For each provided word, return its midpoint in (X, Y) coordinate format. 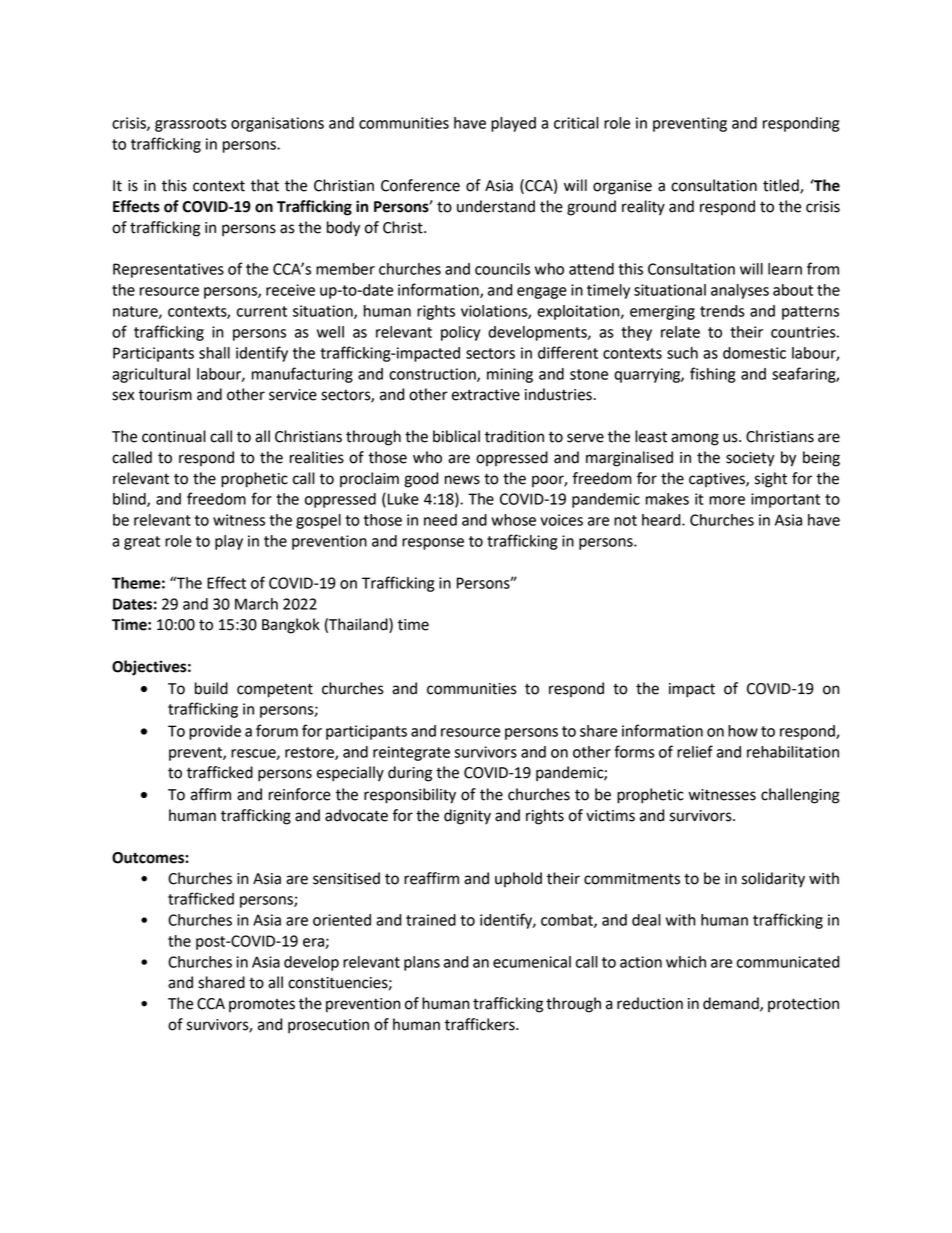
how (743, 731)
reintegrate (411, 753)
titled (782, 186)
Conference (420, 185)
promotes (262, 1005)
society (750, 459)
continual (174, 436)
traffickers (481, 1024)
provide (215, 732)
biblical (456, 436)
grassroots (191, 125)
